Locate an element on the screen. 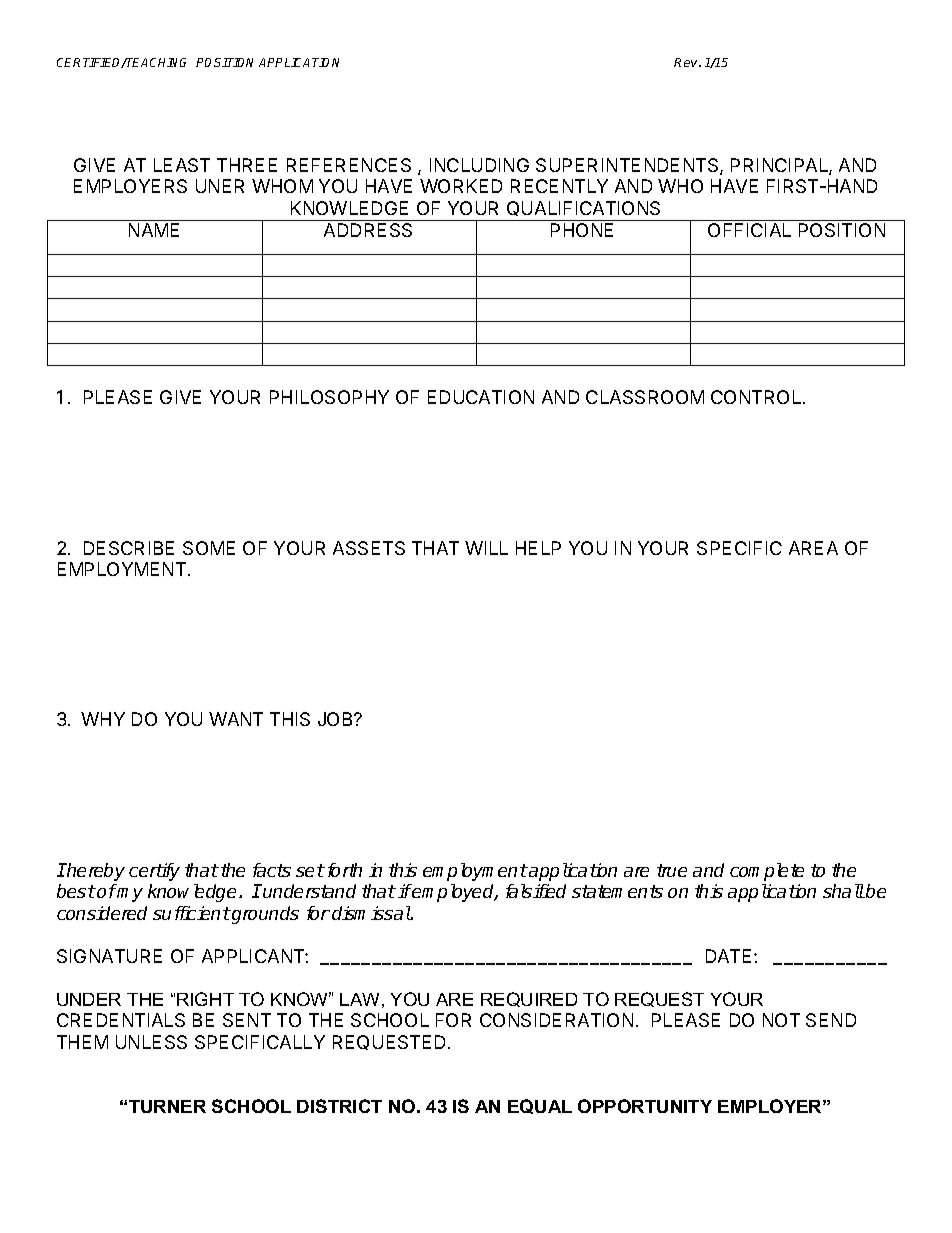  INCLUDING is located at coordinates (479, 165).
